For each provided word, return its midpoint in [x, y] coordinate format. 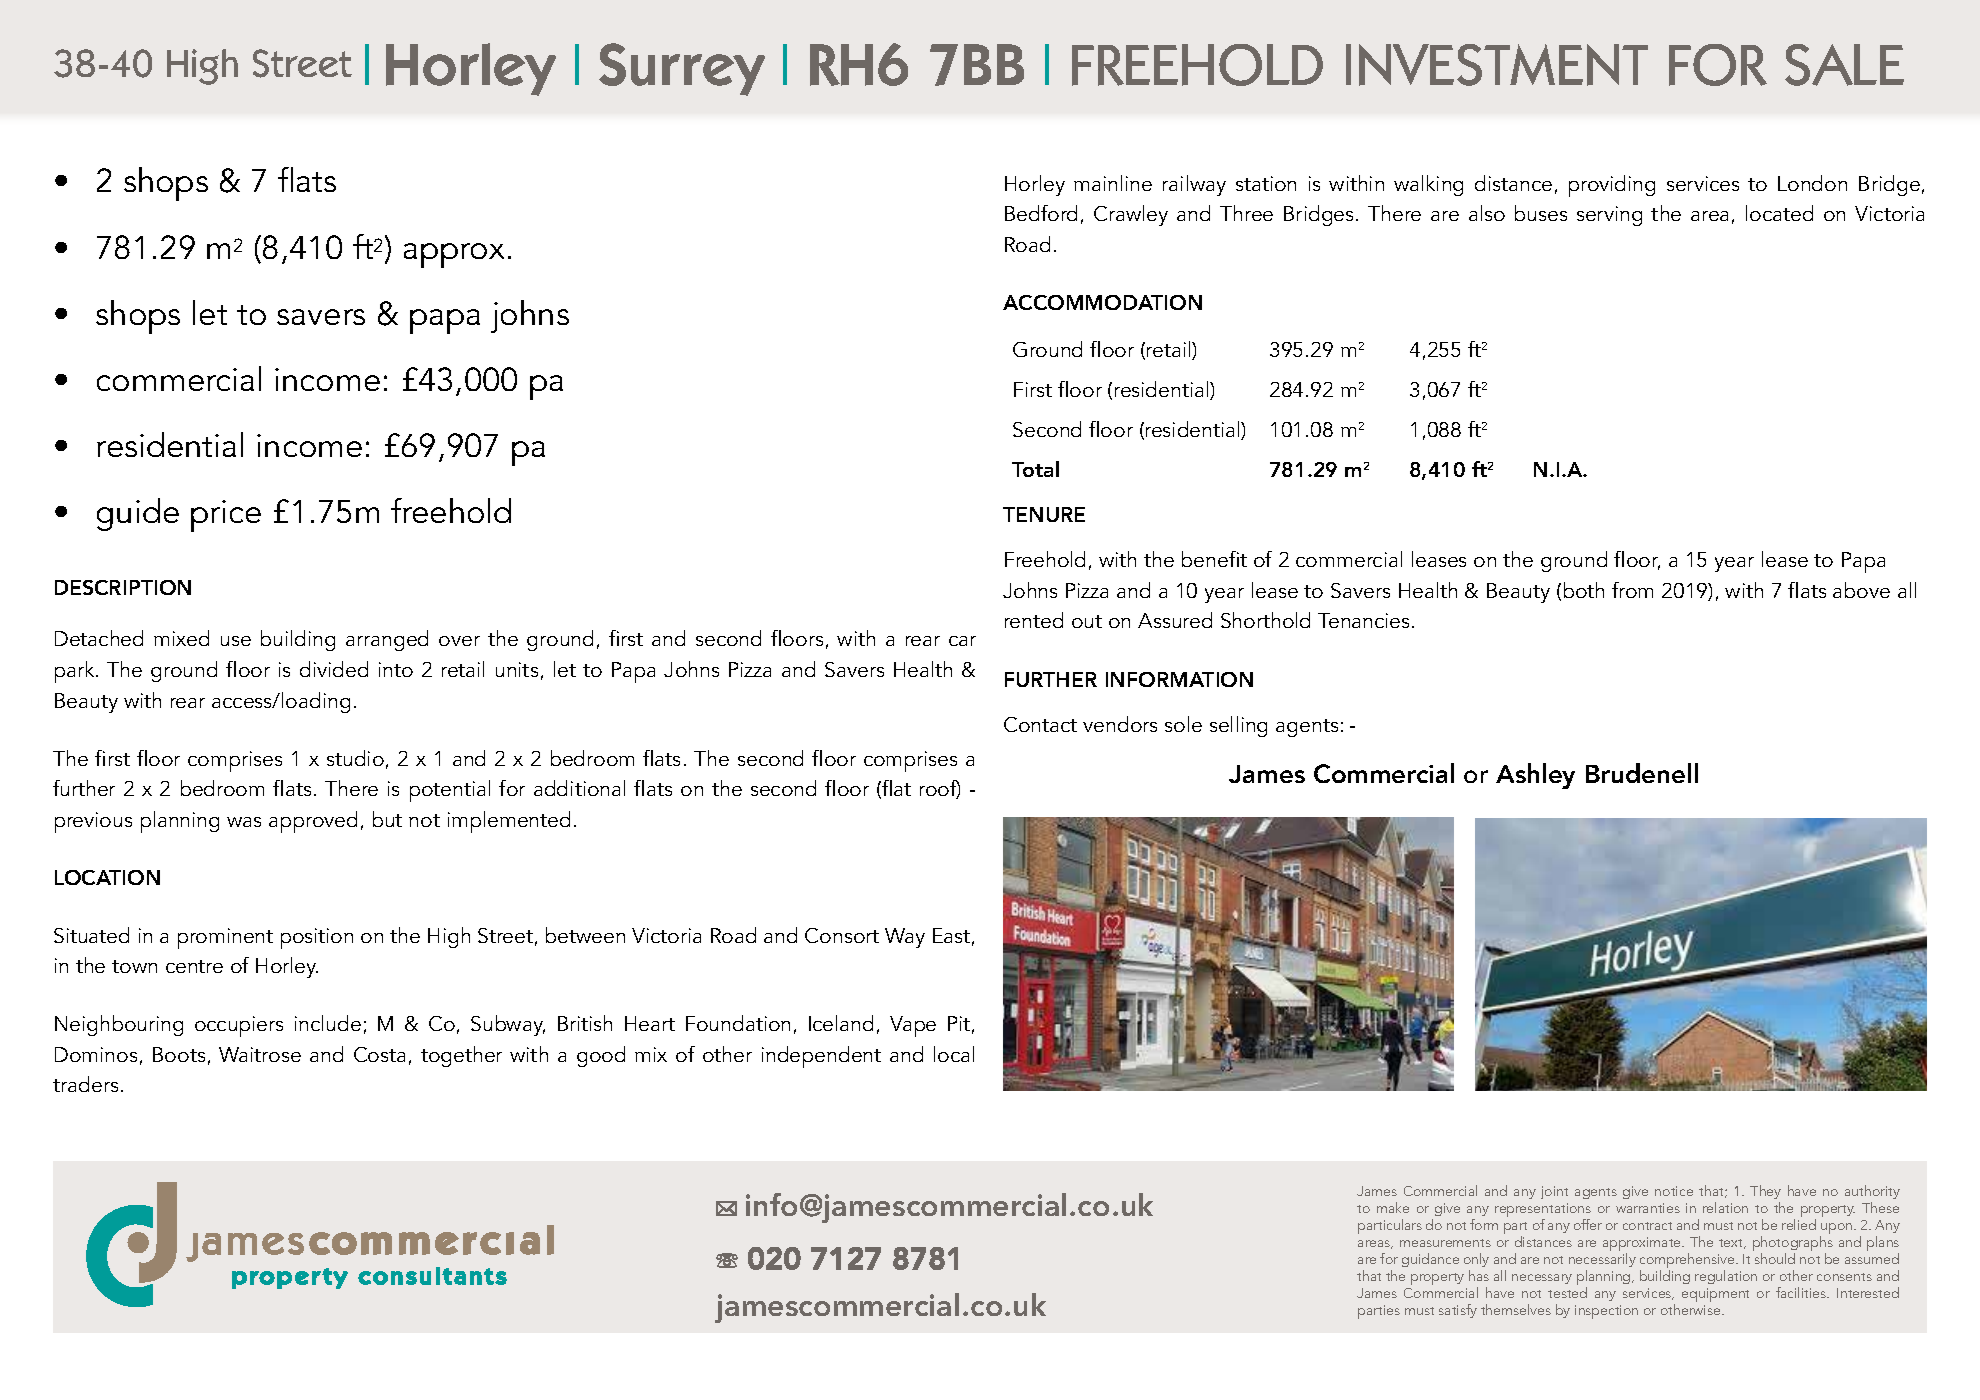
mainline [1113, 183]
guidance [1430, 1260]
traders [85, 1084]
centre [194, 966]
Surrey [682, 69]
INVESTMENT [1497, 65]
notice [1674, 1191]
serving [1609, 216]
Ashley [1535, 776]
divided [334, 669]
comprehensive [1688, 1262]
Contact [1040, 724]
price [226, 516]
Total [1035, 469]
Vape [913, 1026]
